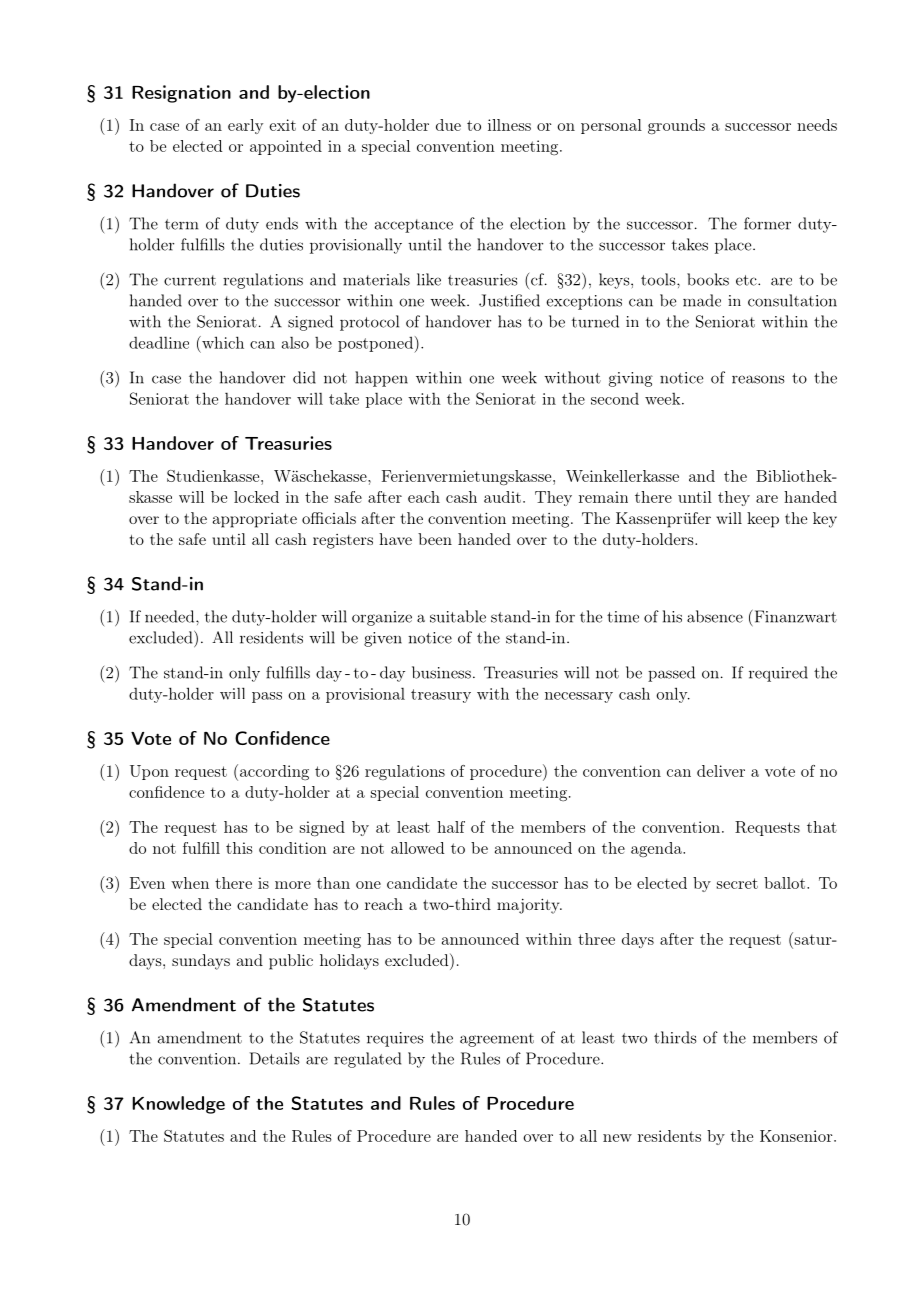 Image resolution: width=924 pixels, height=1308 pixels. I want to click on suitable, so click(458, 616).
